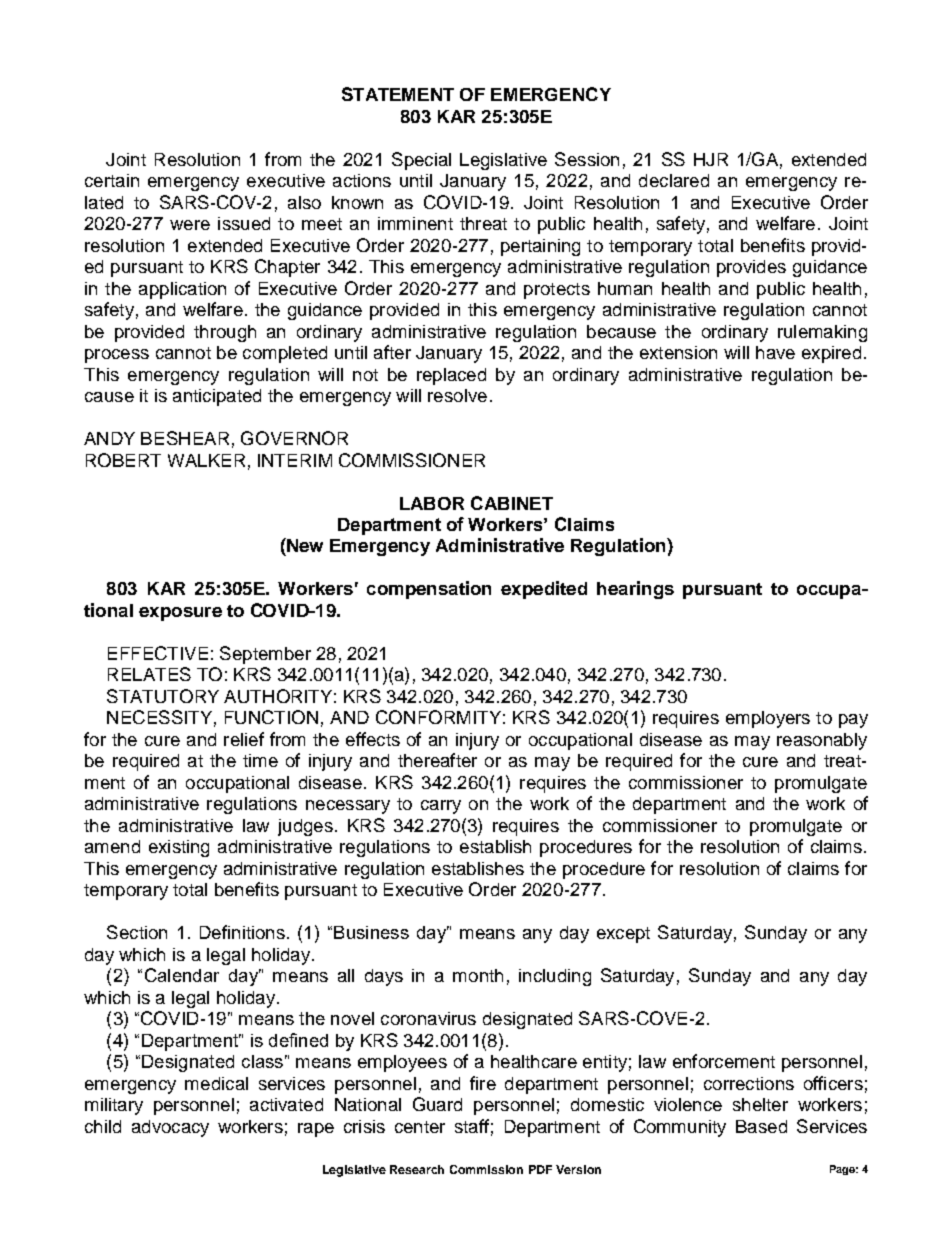 This screenshot has height=1233, width=952. Describe the element at coordinates (190, 225) in the screenshot. I see `were` at that location.
